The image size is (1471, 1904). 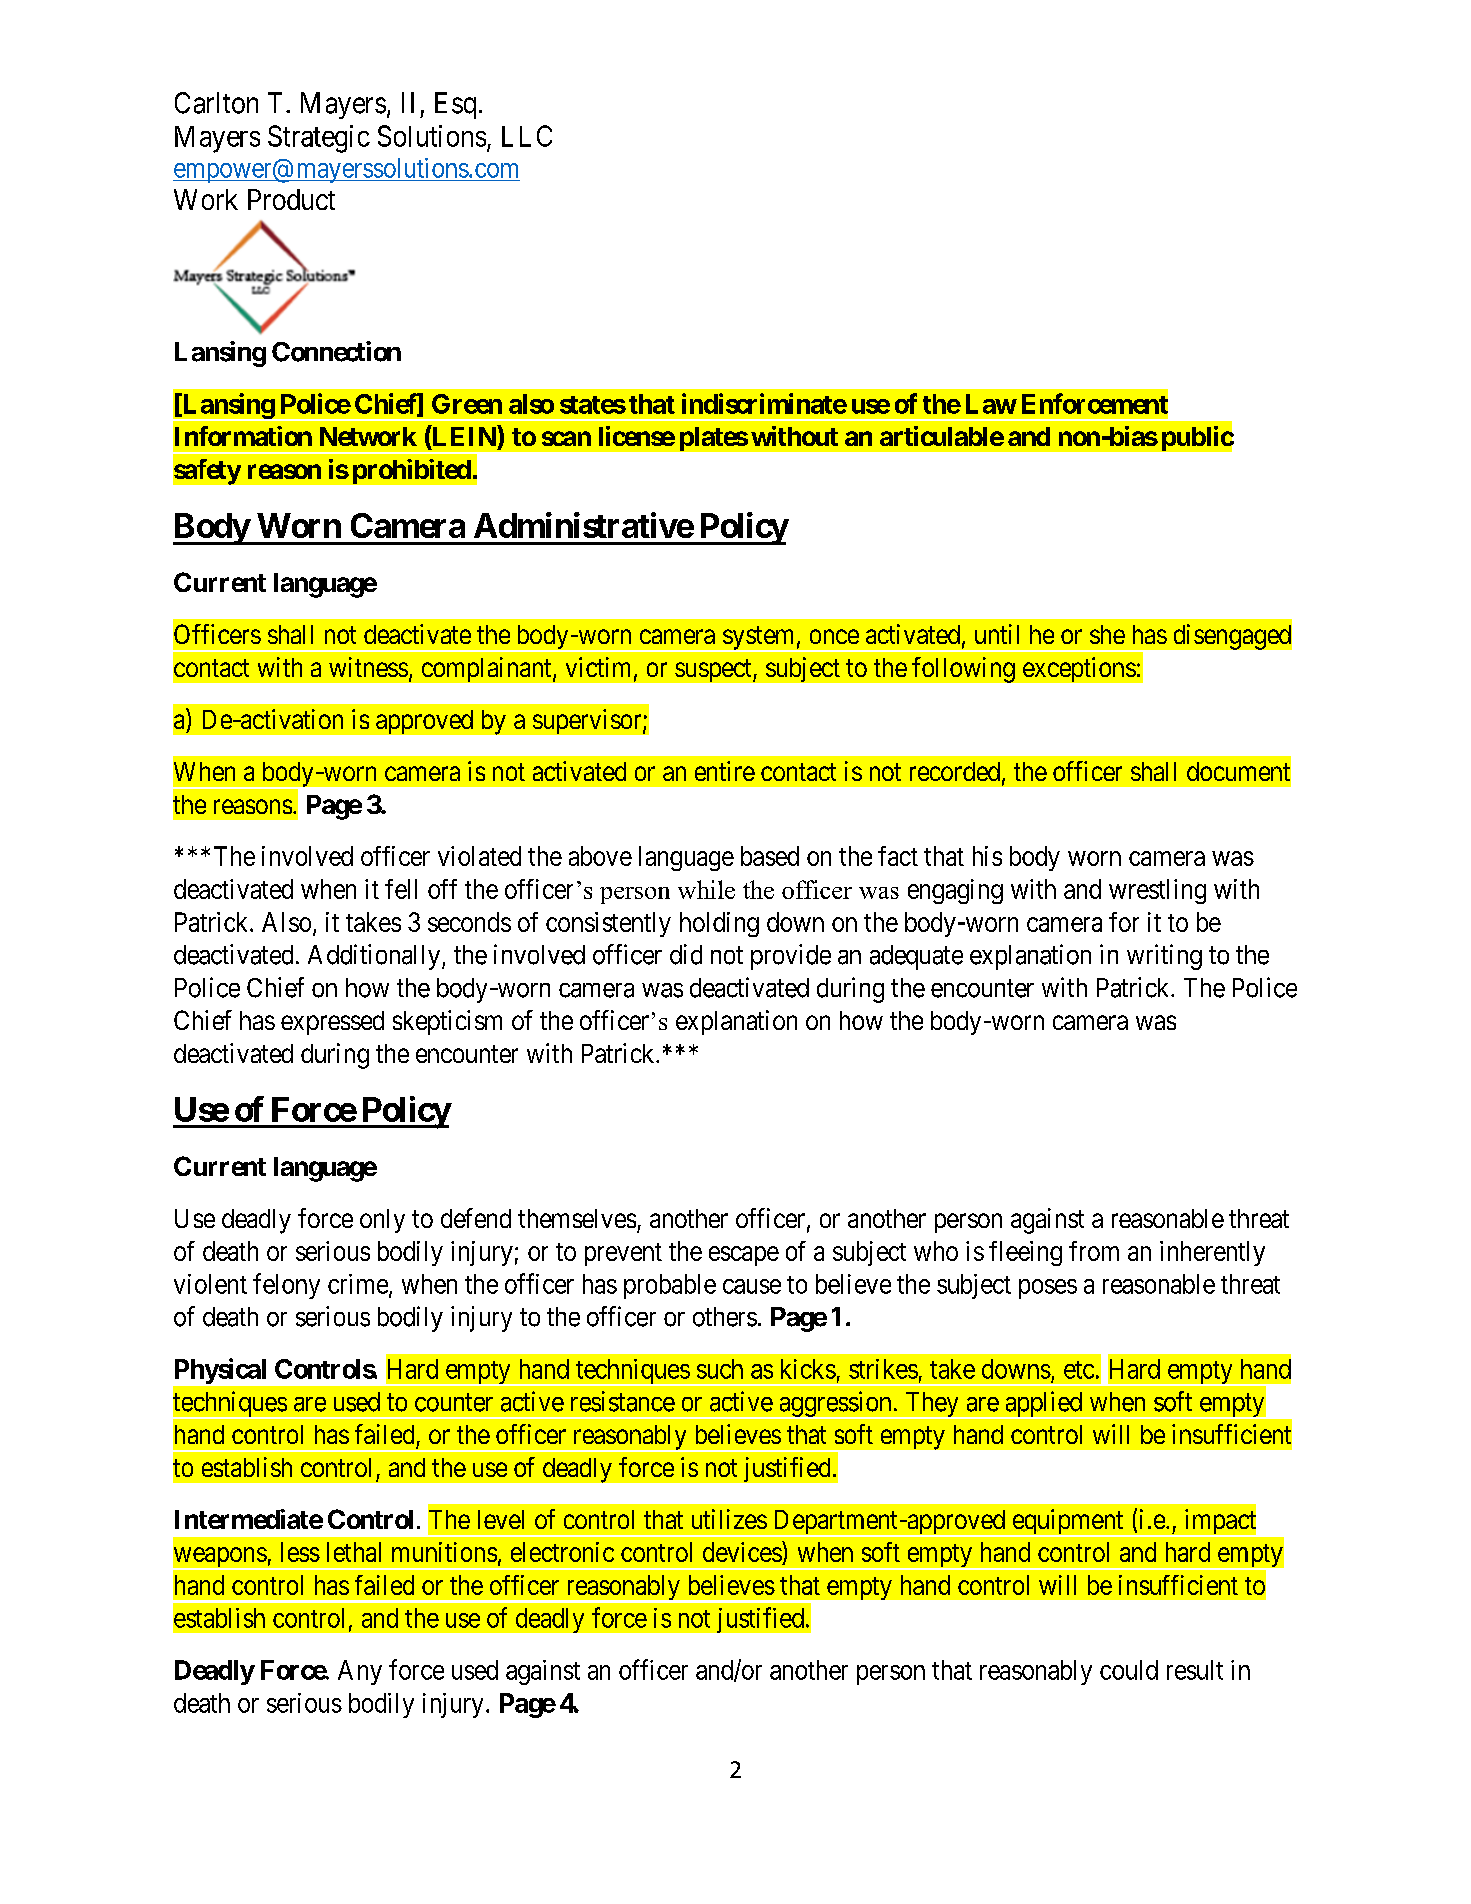 I want to click on she, so click(x=1107, y=634).
